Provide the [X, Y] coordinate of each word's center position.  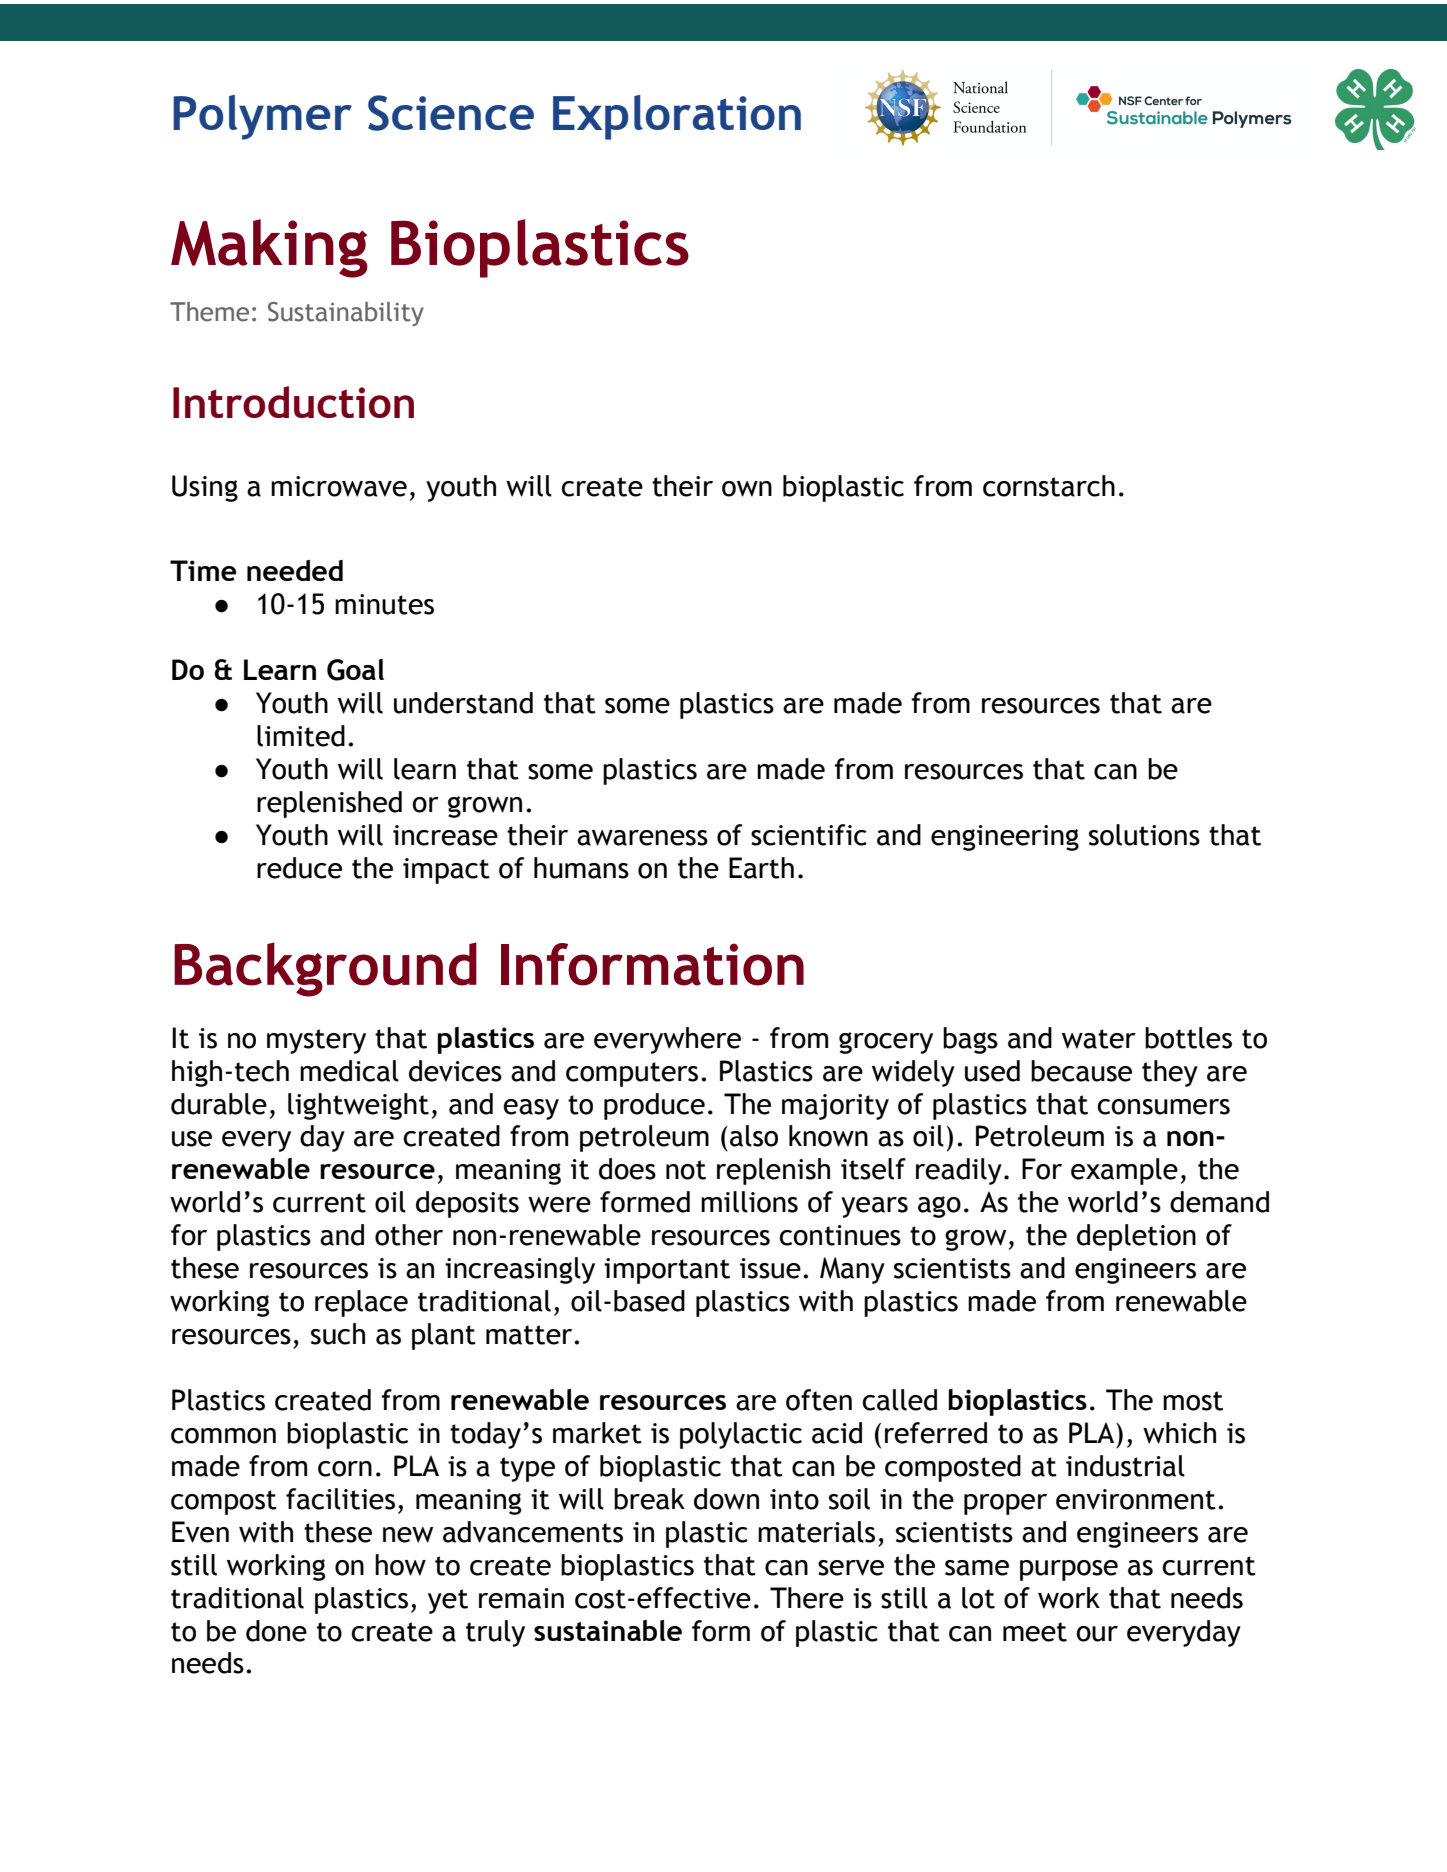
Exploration [677, 117]
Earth [761, 868]
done [276, 1631]
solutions [1144, 835]
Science [451, 113]
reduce [299, 868]
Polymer [262, 117]
